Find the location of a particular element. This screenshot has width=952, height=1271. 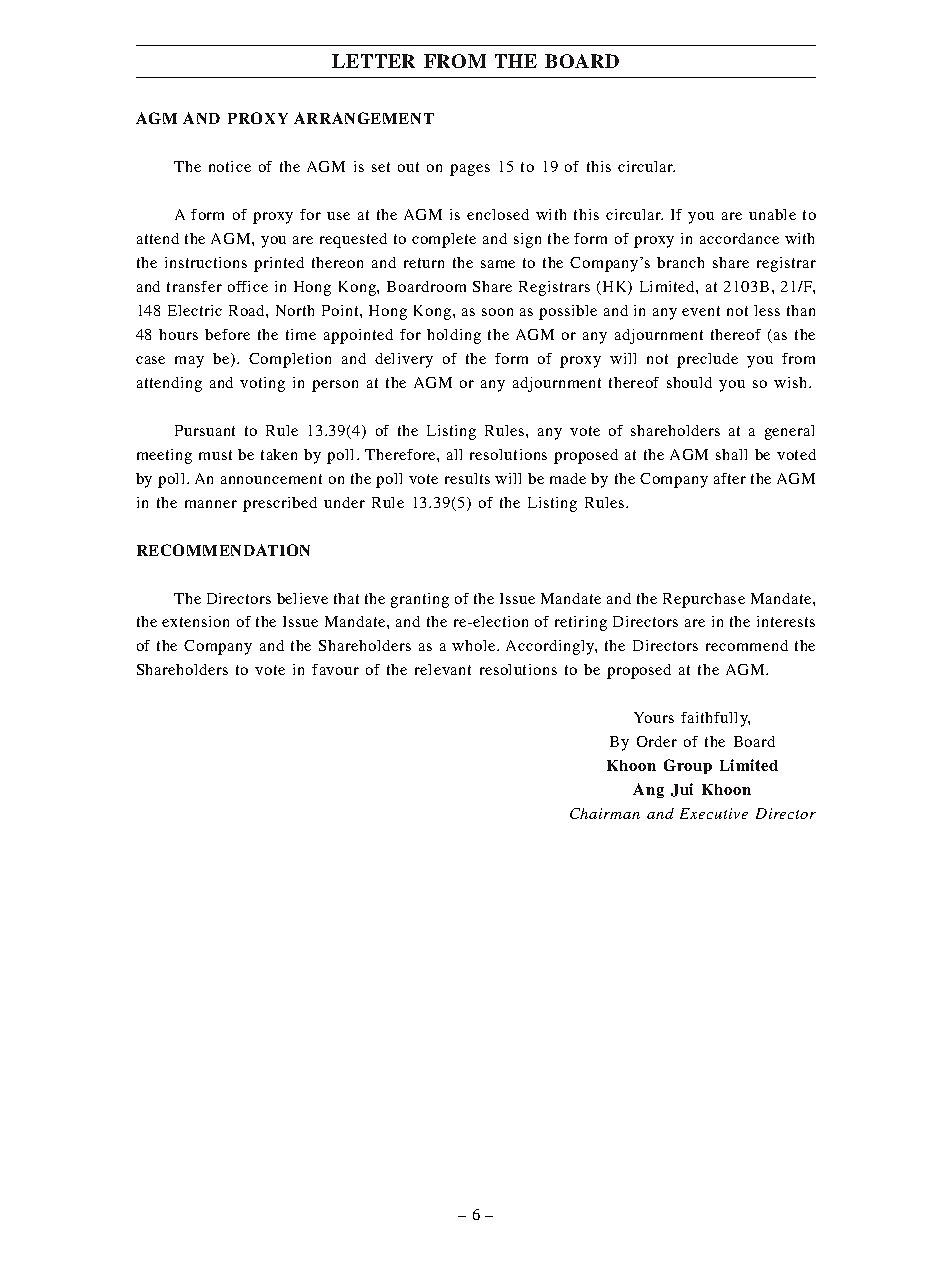

accordance is located at coordinates (739, 238).
